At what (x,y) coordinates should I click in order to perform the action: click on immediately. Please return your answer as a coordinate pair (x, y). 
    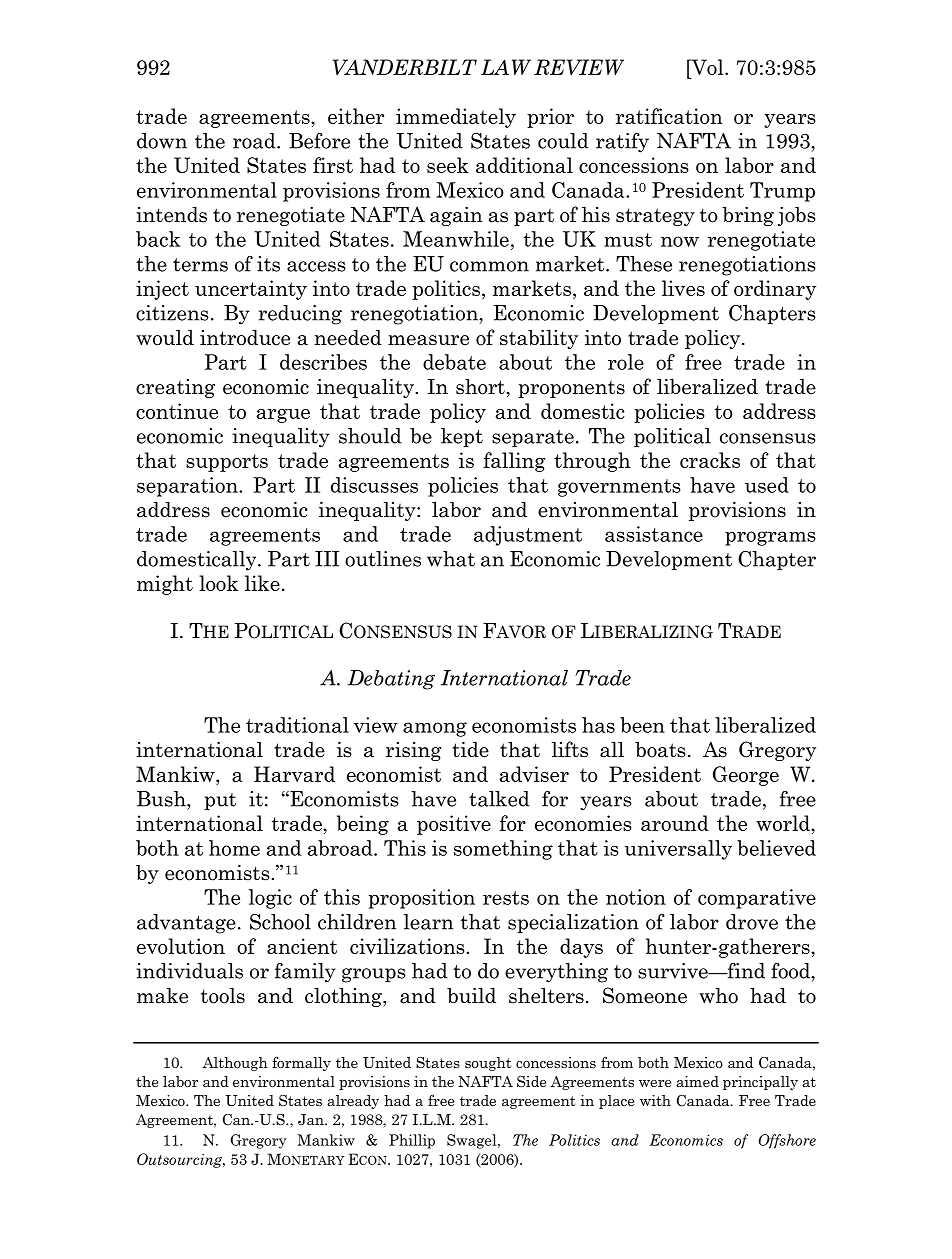
    Looking at the image, I should click on (456, 118).
